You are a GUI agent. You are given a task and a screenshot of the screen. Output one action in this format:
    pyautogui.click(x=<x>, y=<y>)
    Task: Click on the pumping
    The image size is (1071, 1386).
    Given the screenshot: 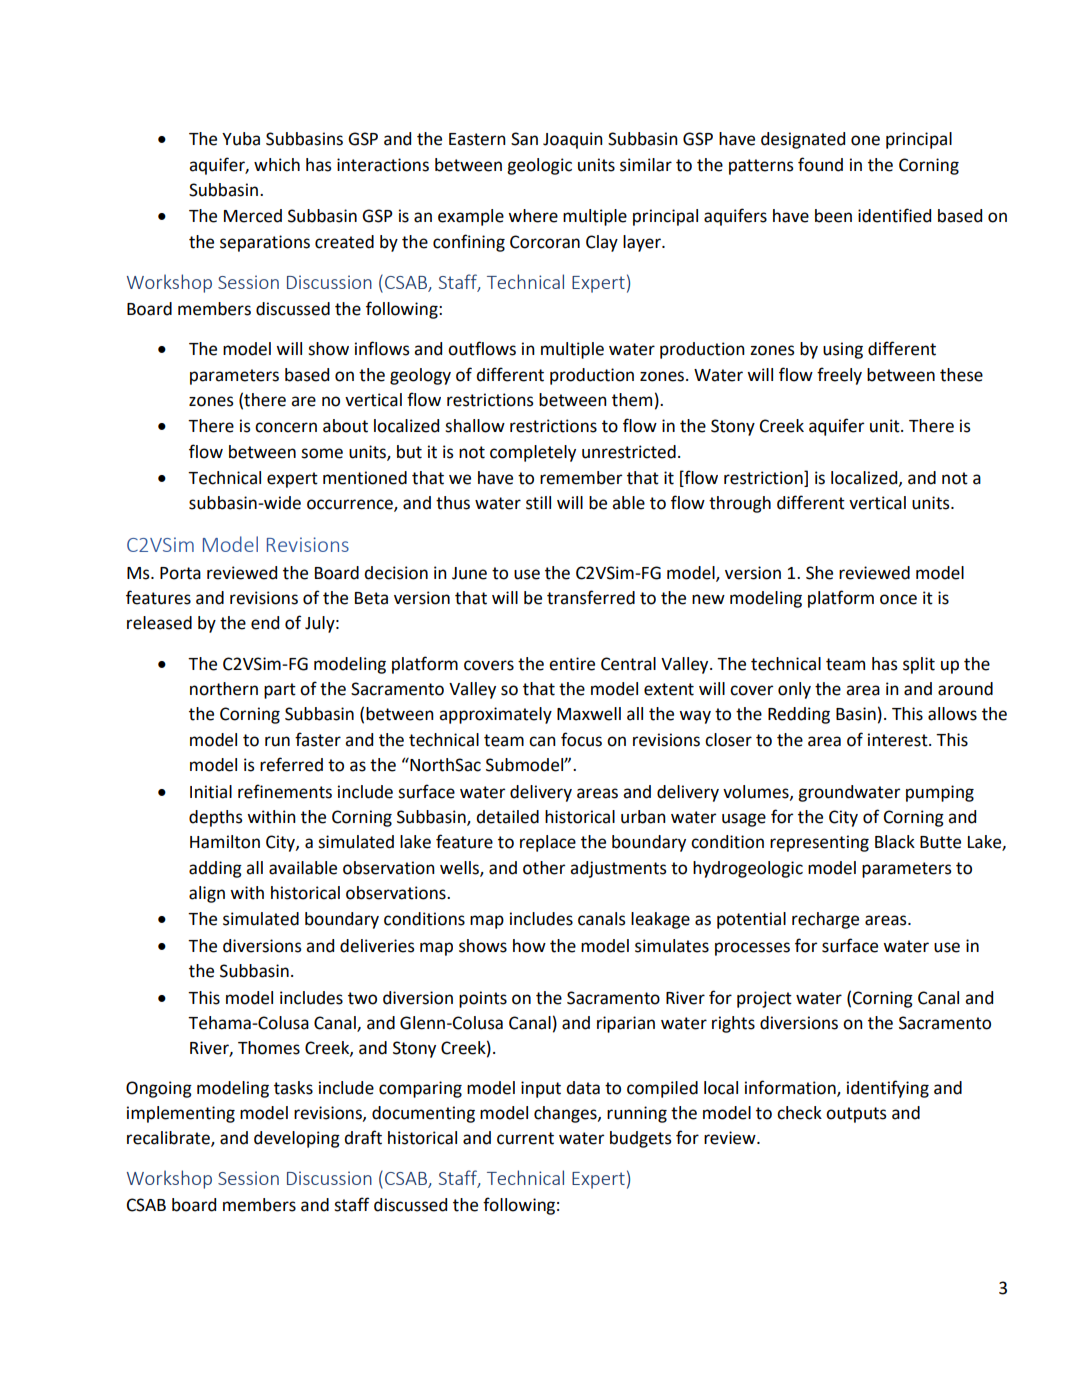 What is the action you would take?
    pyautogui.click(x=940, y=793)
